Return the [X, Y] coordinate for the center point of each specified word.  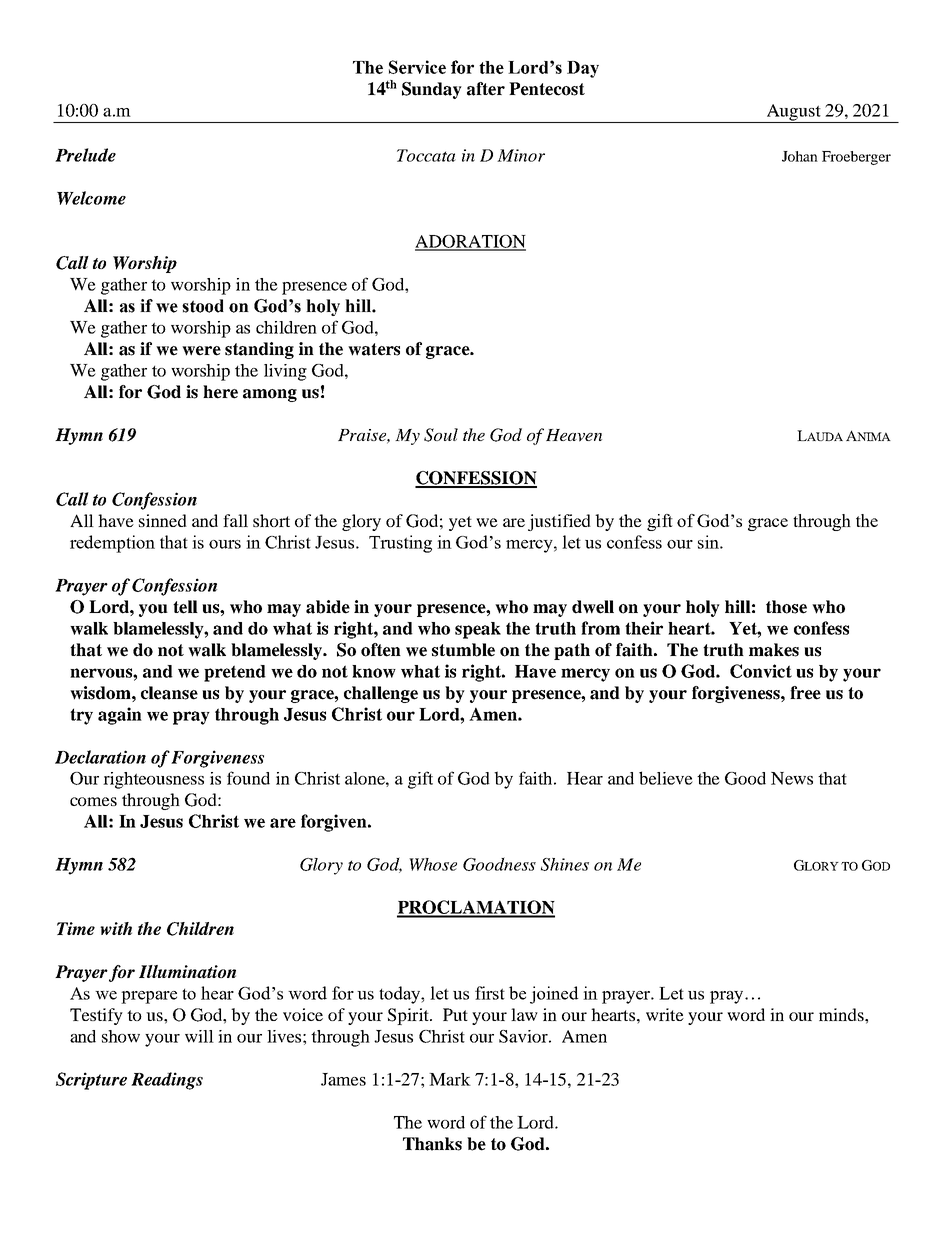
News [792, 778]
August [793, 113]
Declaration [100, 757]
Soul [441, 435]
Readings [167, 1081]
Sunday [432, 90]
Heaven [574, 435]
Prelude [85, 155]
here [220, 392]
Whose [433, 864]
